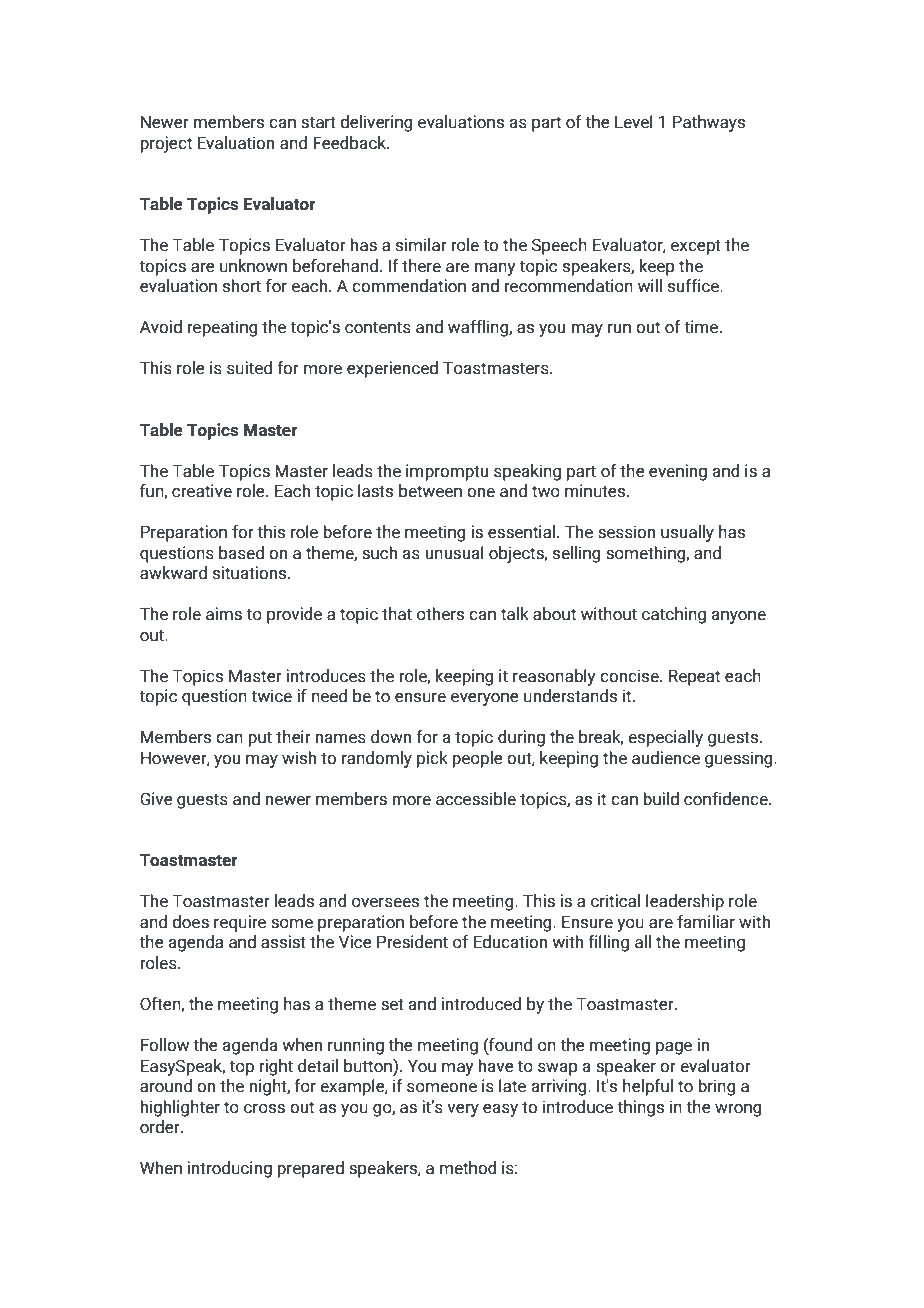 The width and height of the screenshot is (924, 1308). What do you see at coordinates (166, 144) in the screenshot?
I see `project` at bounding box center [166, 144].
